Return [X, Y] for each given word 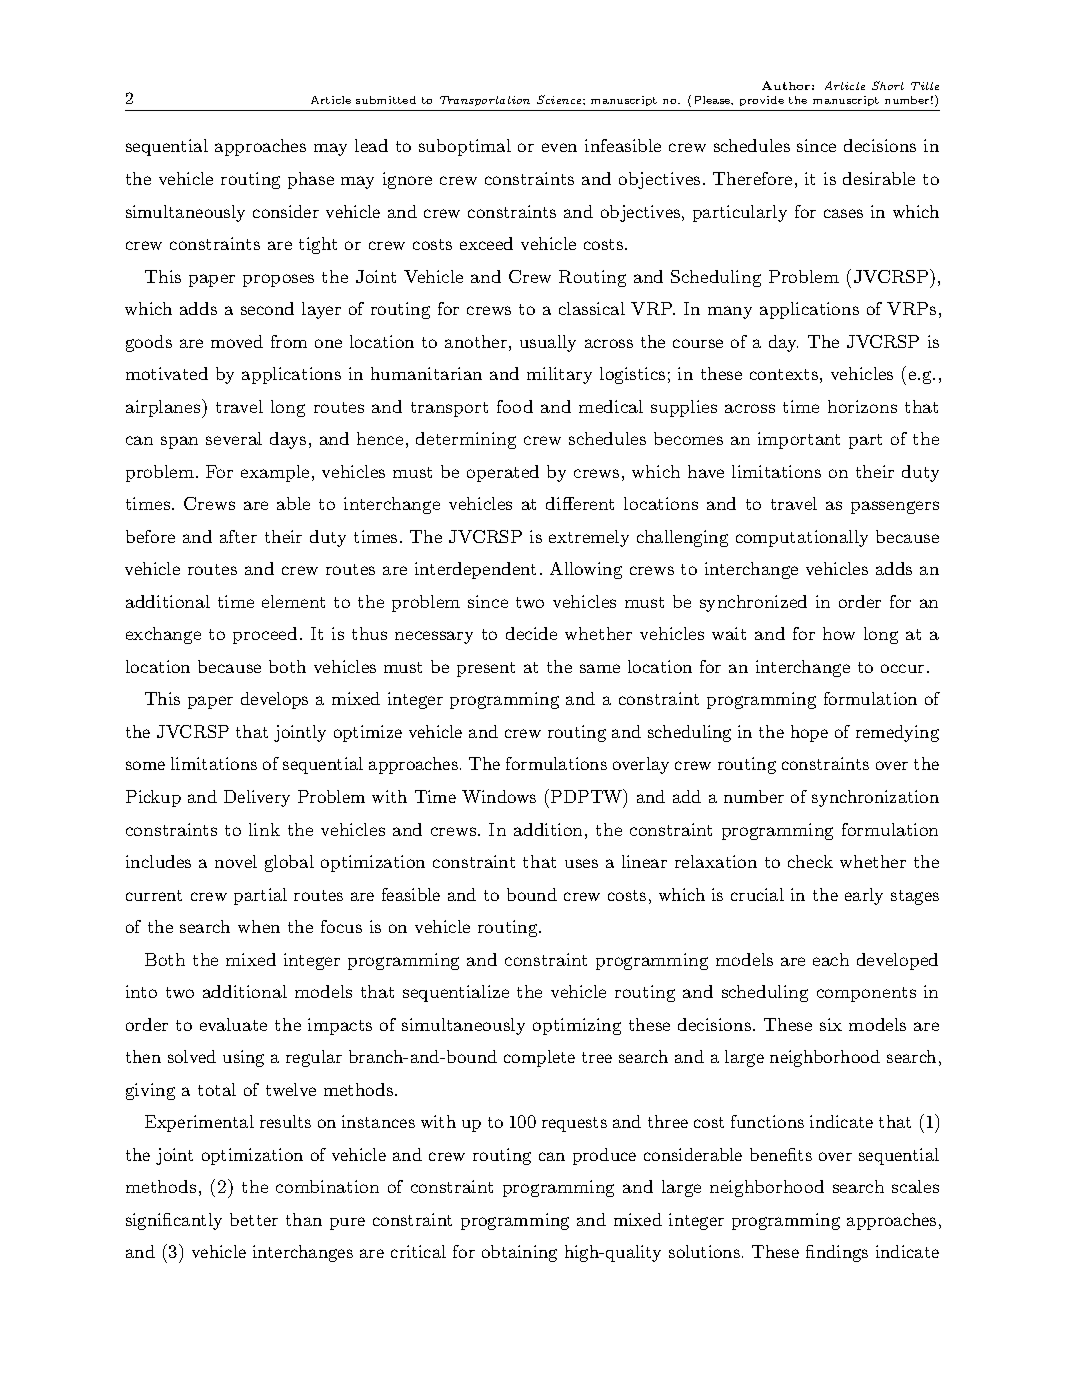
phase [311, 180]
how [839, 633]
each [831, 959]
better [254, 1219]
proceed [265, 635]
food [515, 406]
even [559, 147]
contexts [784, 374]
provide [762, 101]
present [486, 669]
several [234, 438]
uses [581, 863]
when [259, 926]
